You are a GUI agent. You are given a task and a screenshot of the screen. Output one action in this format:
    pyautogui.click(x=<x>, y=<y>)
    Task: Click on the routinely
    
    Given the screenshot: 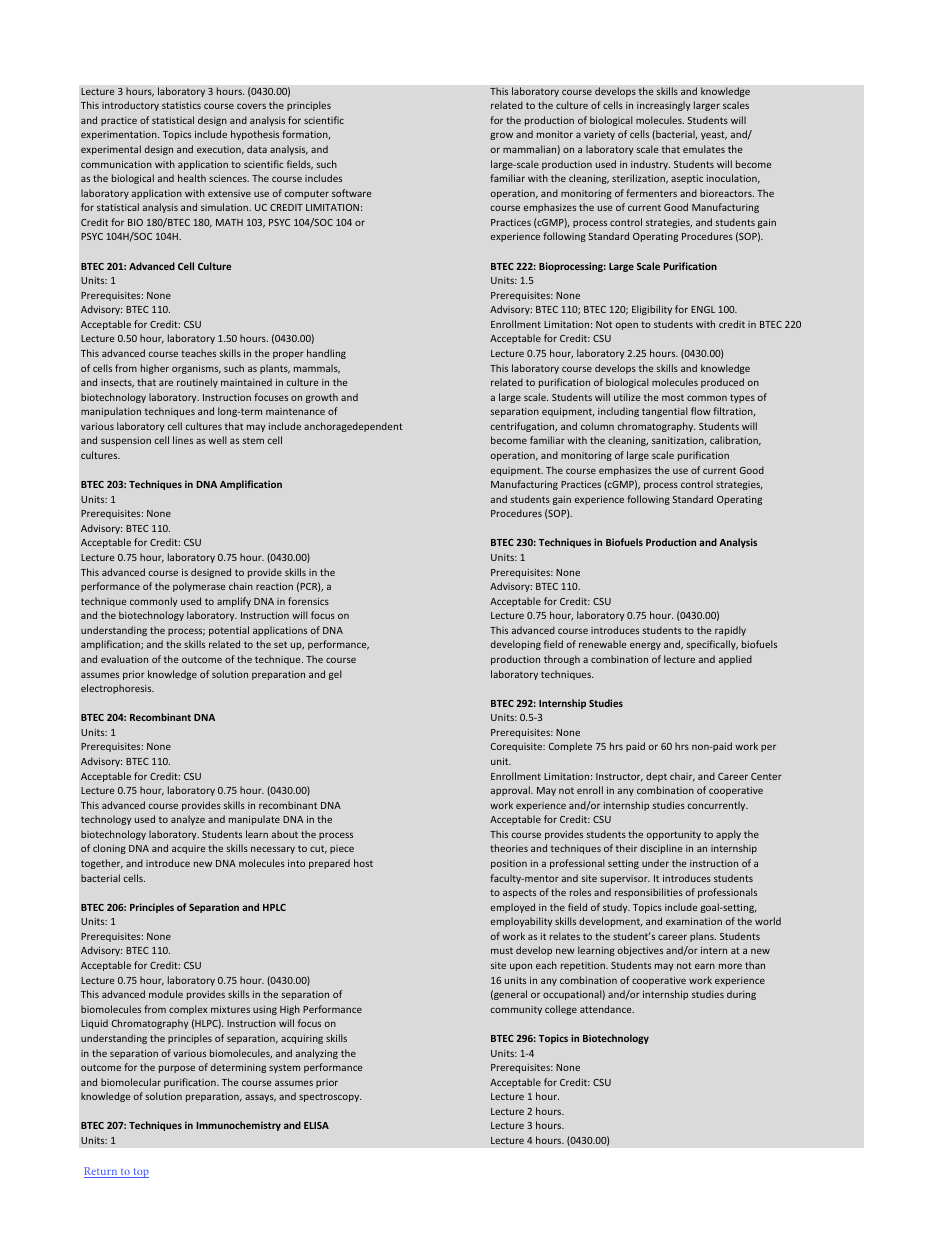 What is the action you would take?
    pyautogui.click(x=197, y=383)
